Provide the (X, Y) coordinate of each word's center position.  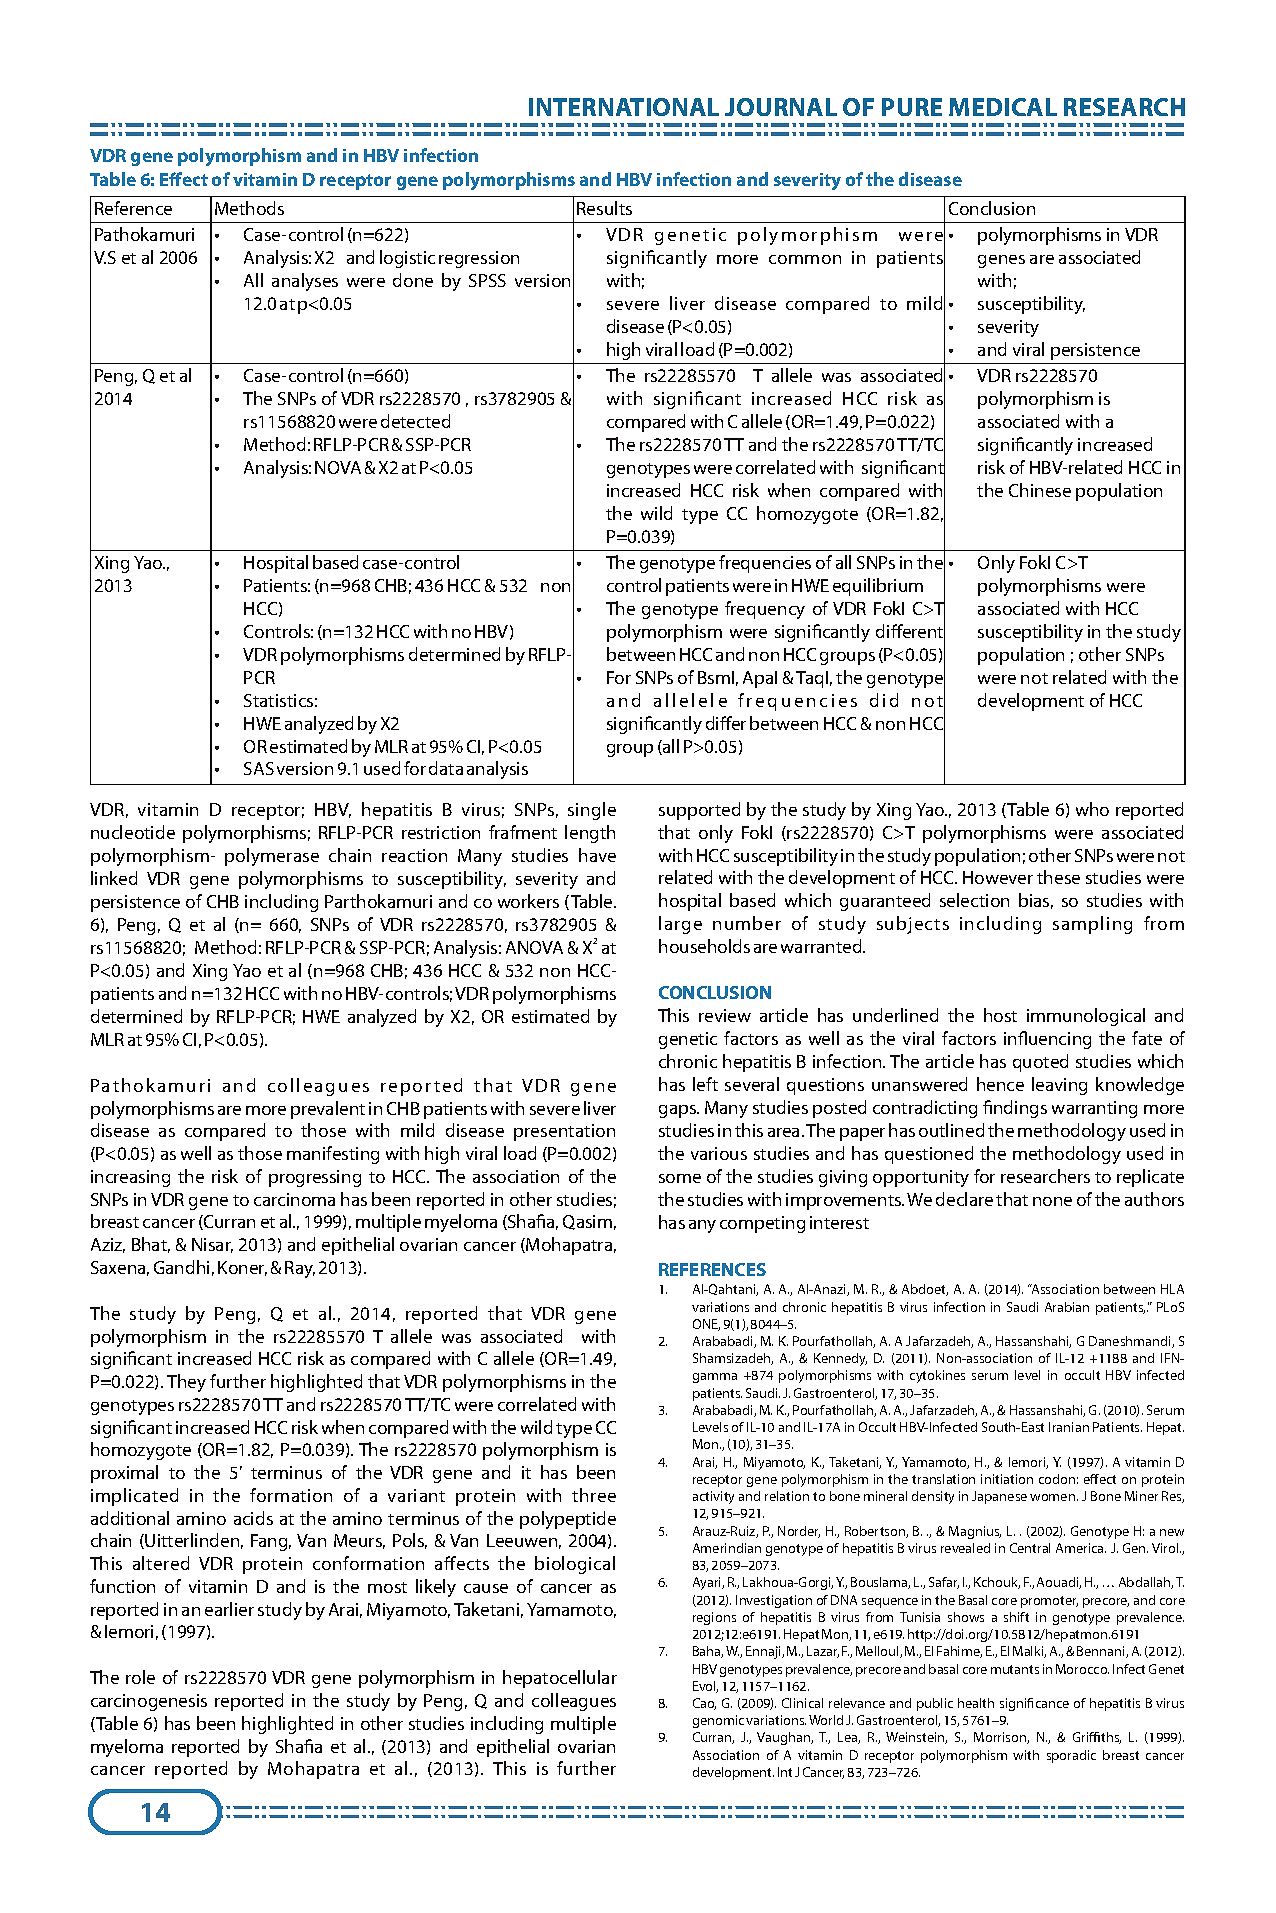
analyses (305, 282)
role (140, 1677)
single (592, 811)
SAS (259, 768)
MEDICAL (1003, 107)
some (680, 1178)
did (884, 700)
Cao (704, 1704)
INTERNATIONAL (624, 107)
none (1052, 1201)
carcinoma (294, 1199)
